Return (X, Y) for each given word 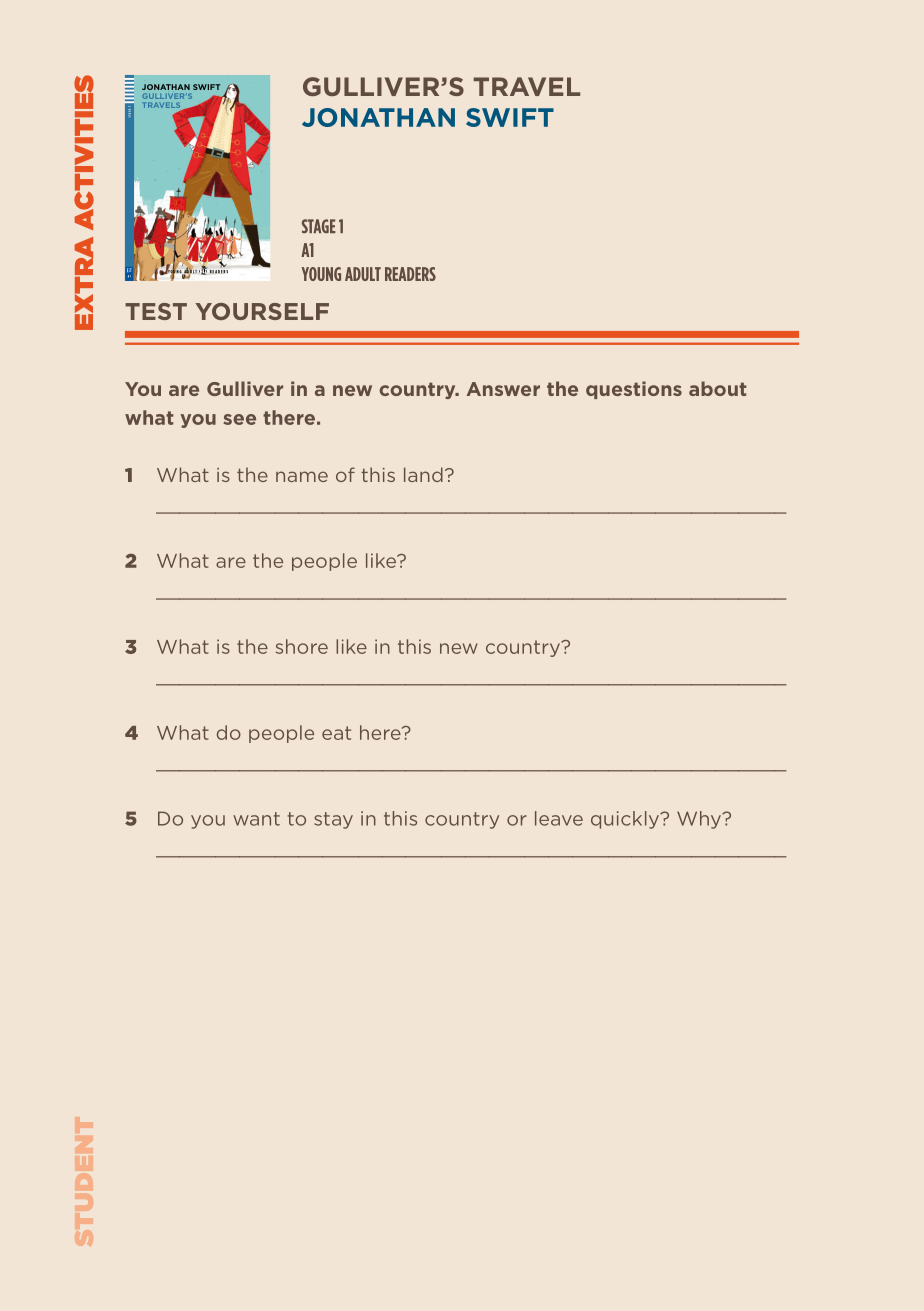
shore (301, 646)
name (302, 476)
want (256, 819)
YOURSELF (262, 311)
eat (336, 733)
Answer (503, 389)
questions (634, 390)
